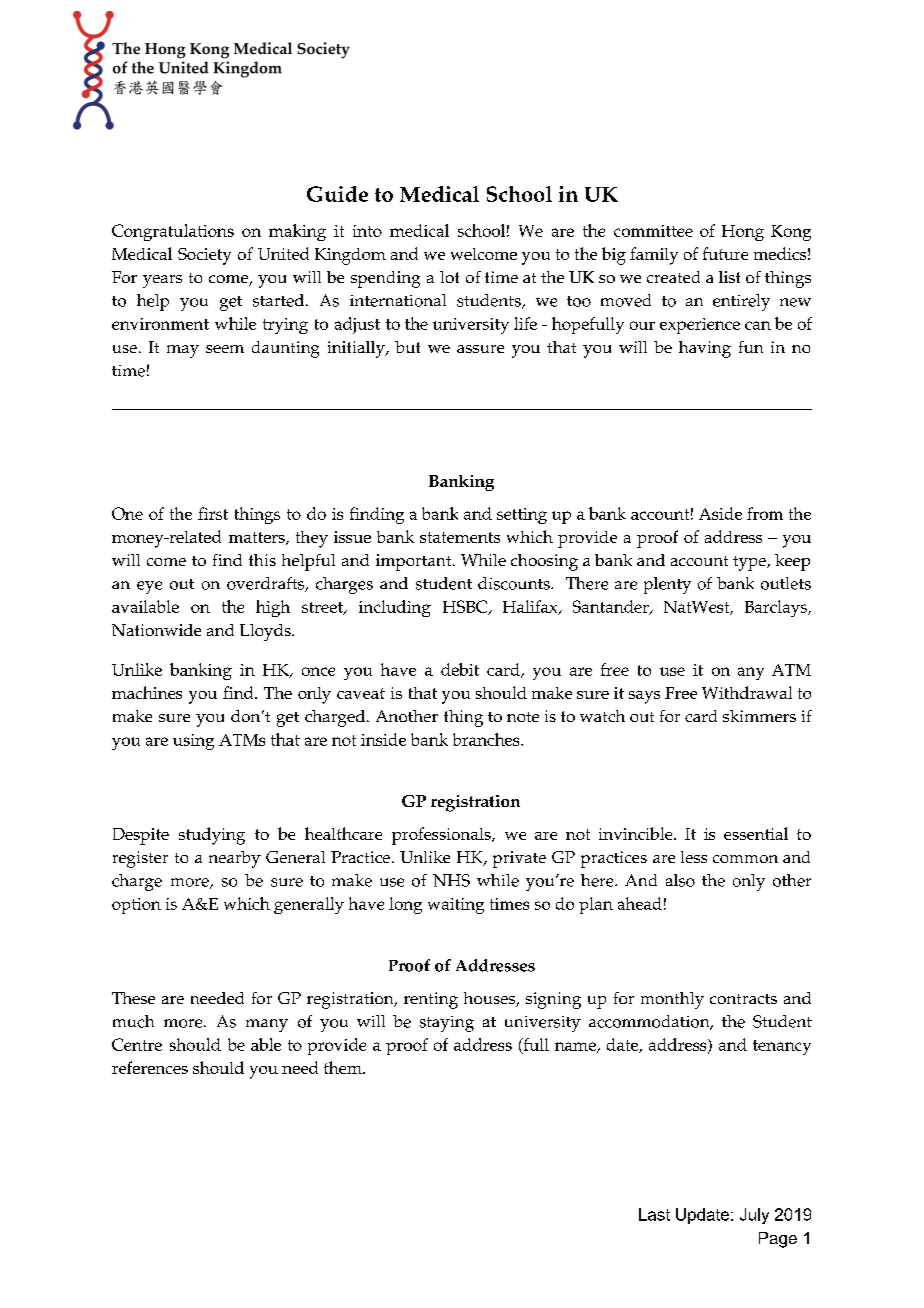 The image size is (924, 1308). I want to click on July, so click(754, 1216).
